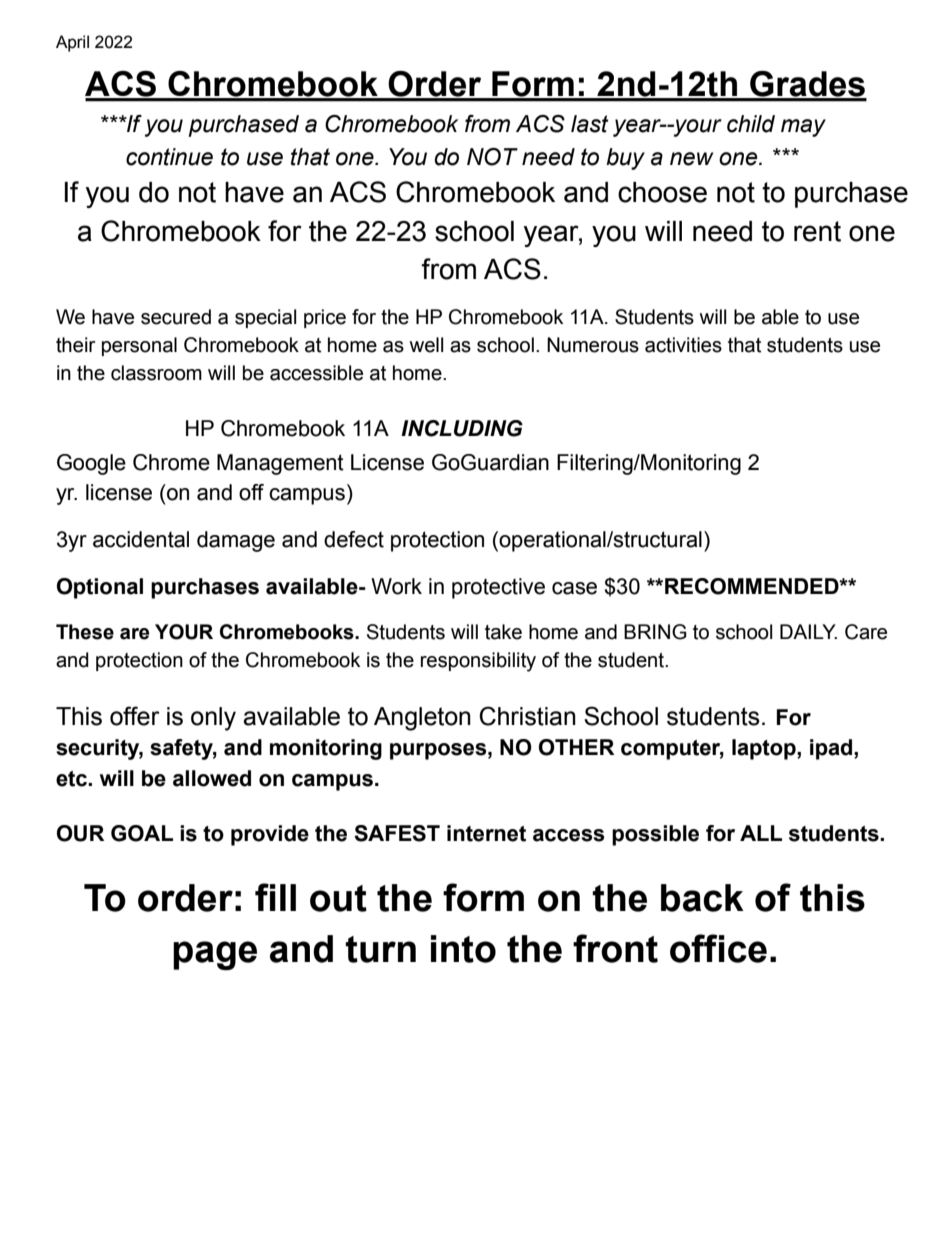  Describe the element at coordinates (751, 124) in the screenshot. I see `child` at that location.
